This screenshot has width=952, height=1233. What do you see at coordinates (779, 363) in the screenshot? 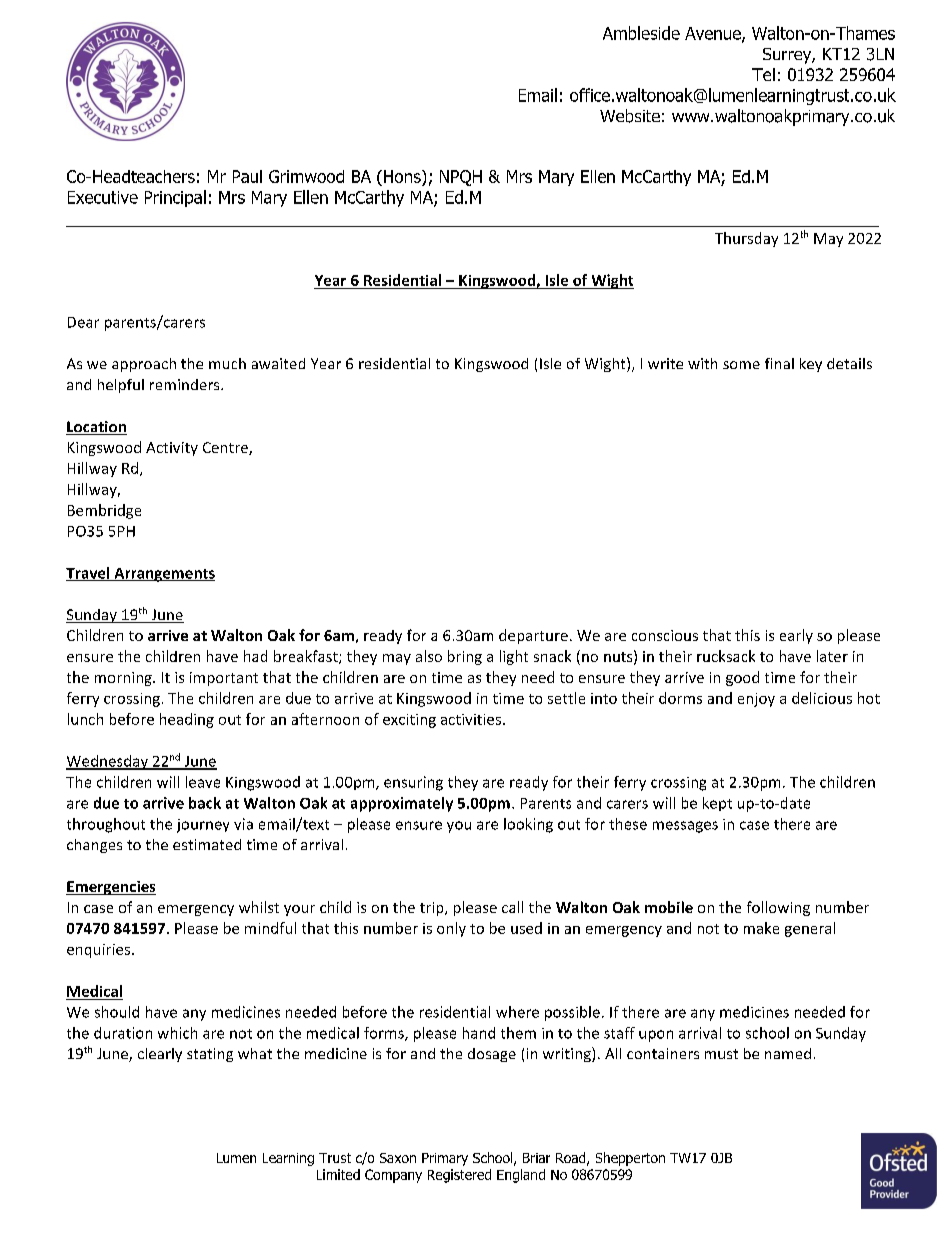
I see `final` at bounding box center [779, 363].
